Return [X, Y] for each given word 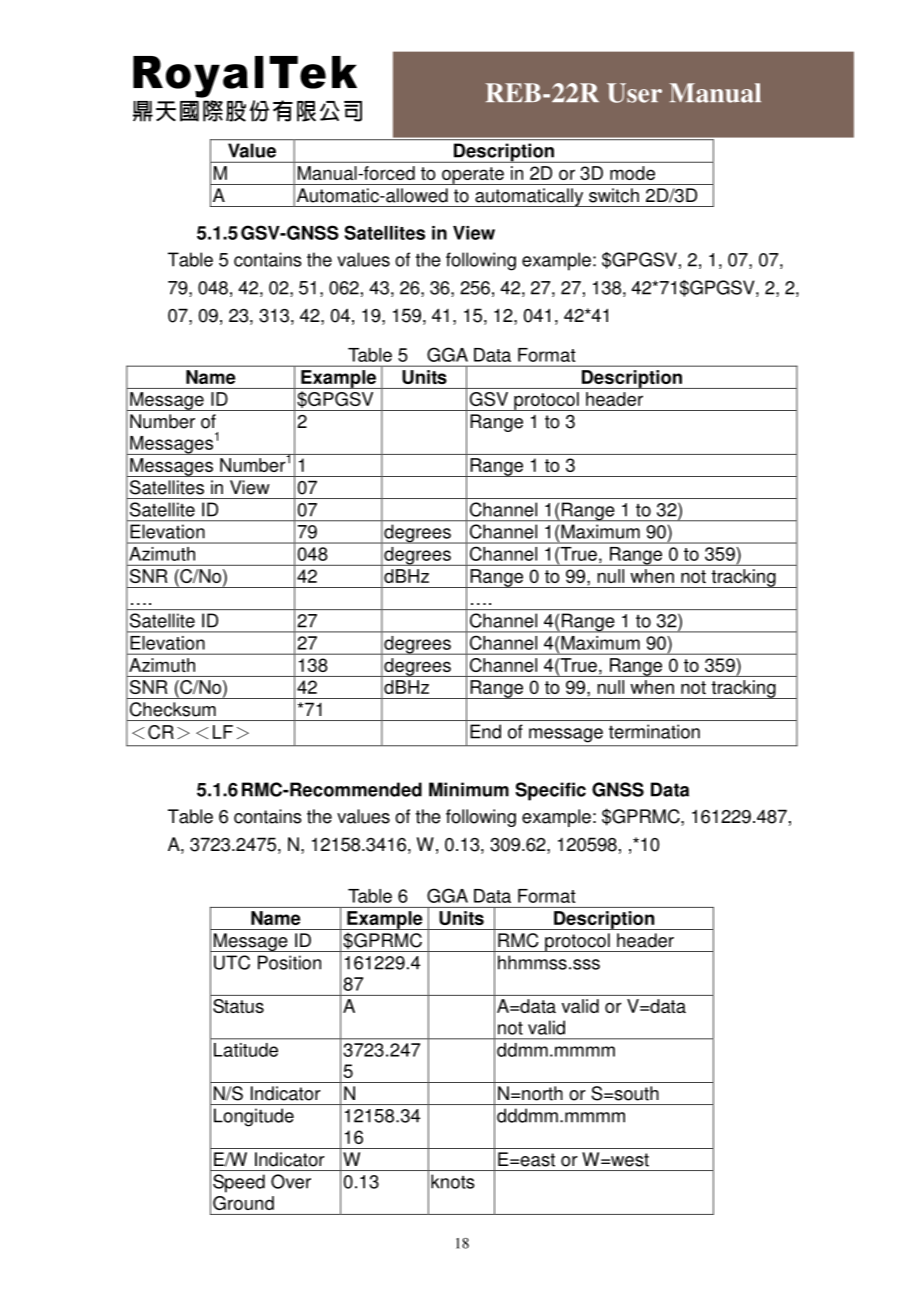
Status [238, 1006]
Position [289, 962]
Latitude [246, 1050]
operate [473, 176]
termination [654, 731]
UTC [232, 962]
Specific [550, 791]
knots [453, 1181]
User [634, 93]
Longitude [254, 1117]
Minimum [469, 789]
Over [291, 1181]
